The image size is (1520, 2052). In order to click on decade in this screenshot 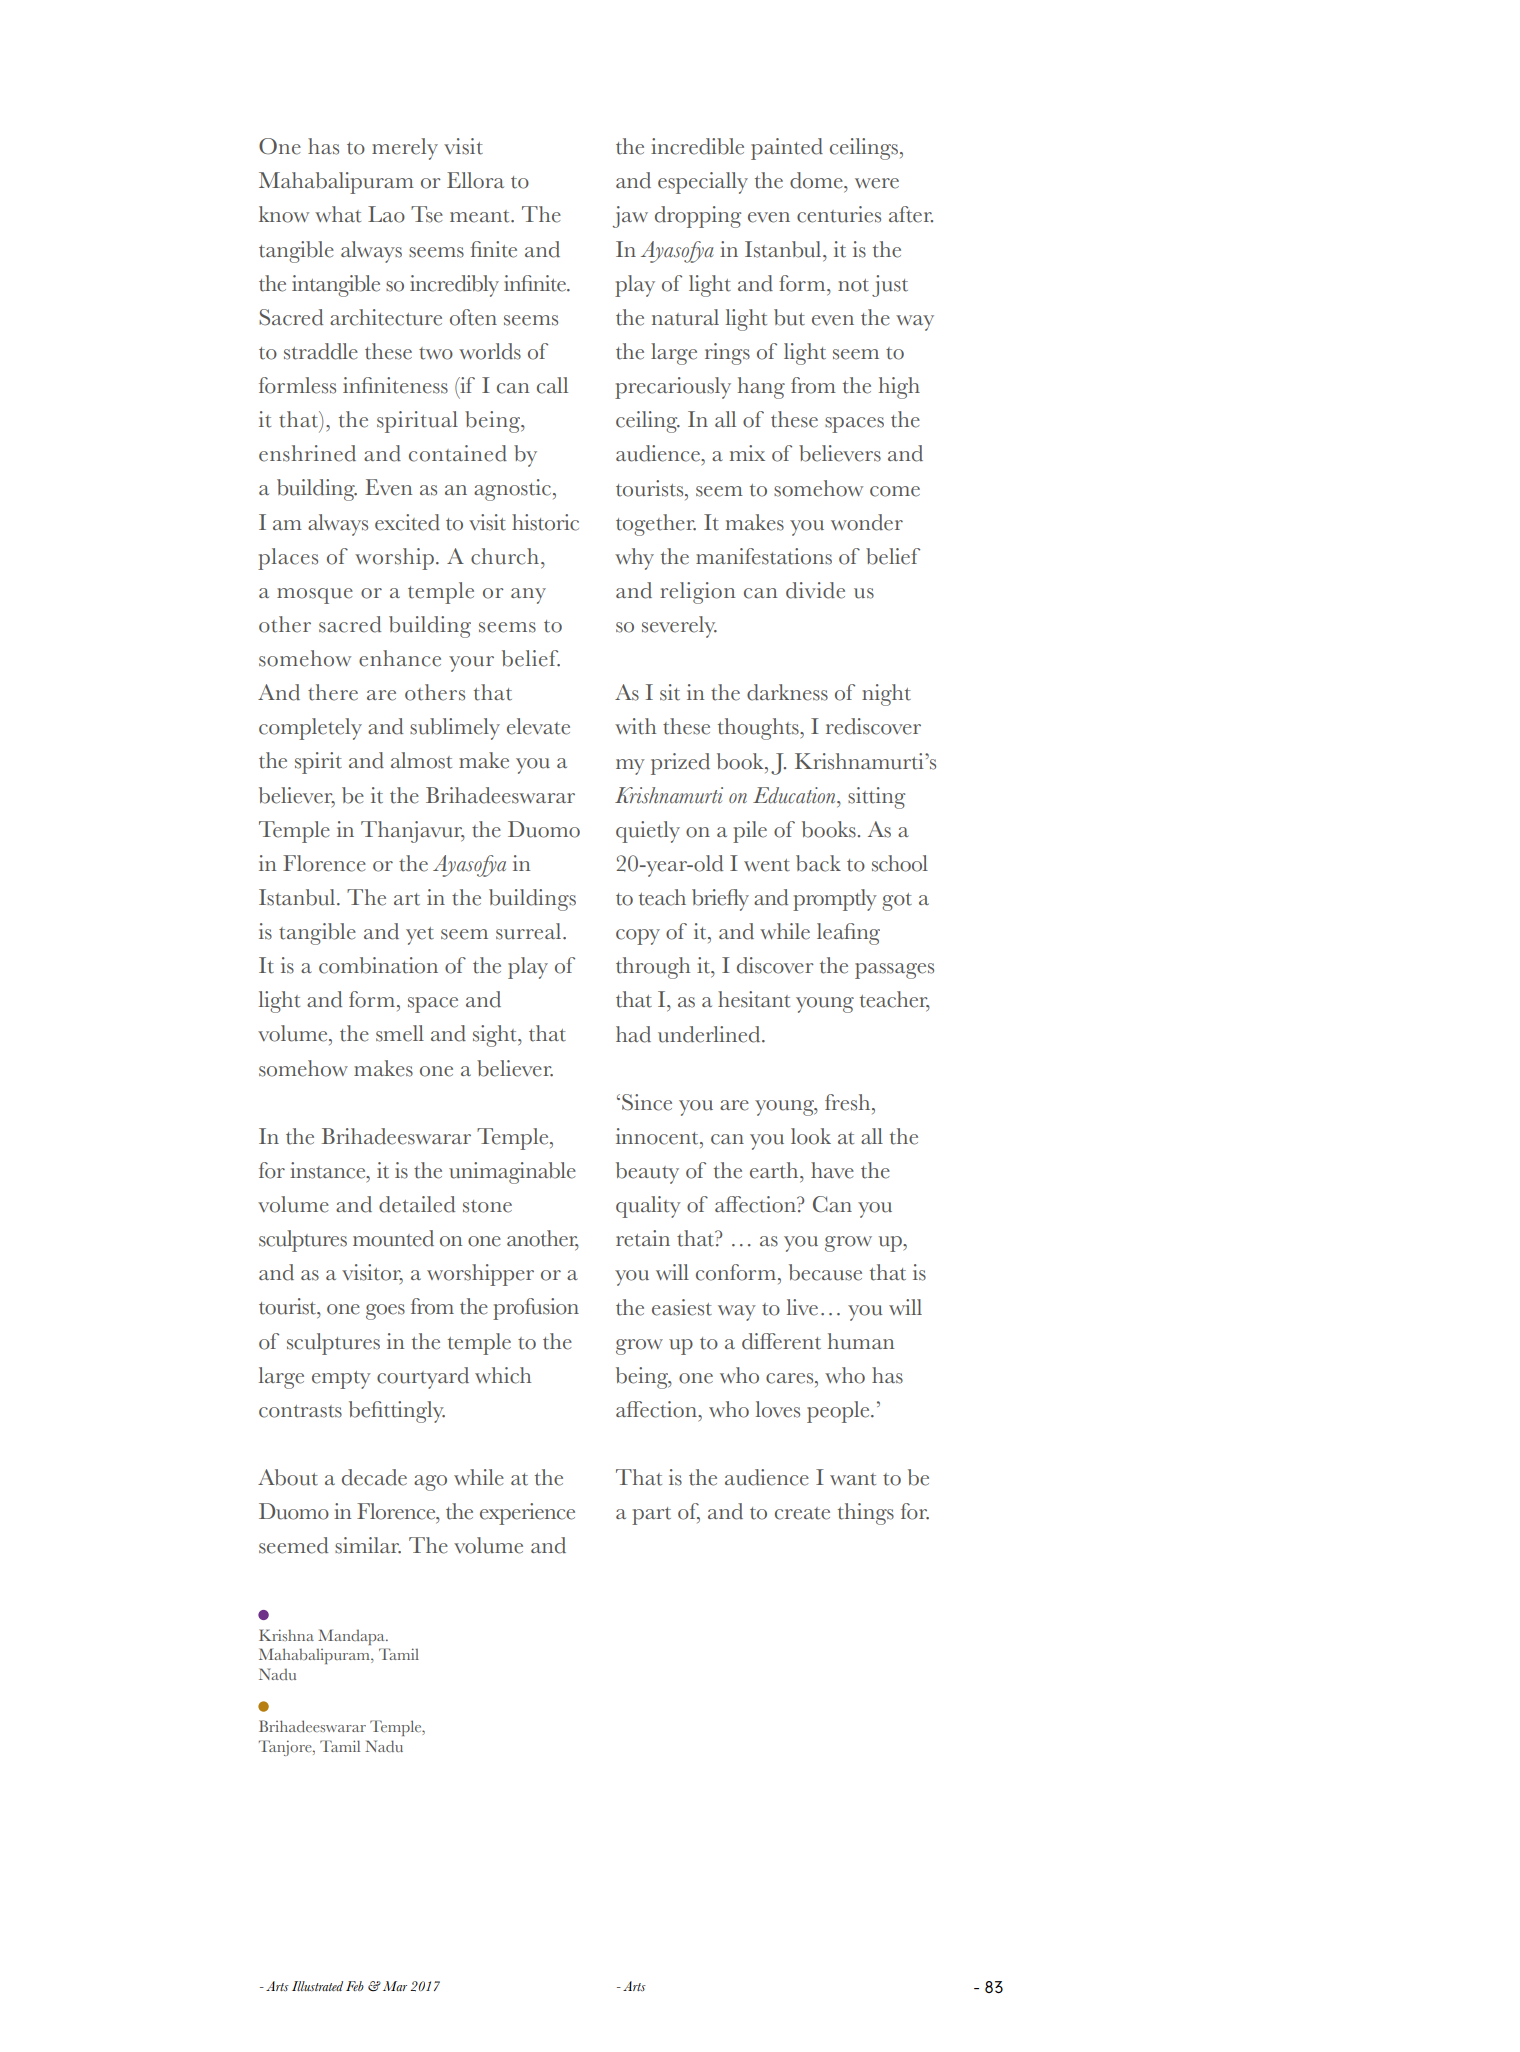, I will do `click(374, 1477)`.
